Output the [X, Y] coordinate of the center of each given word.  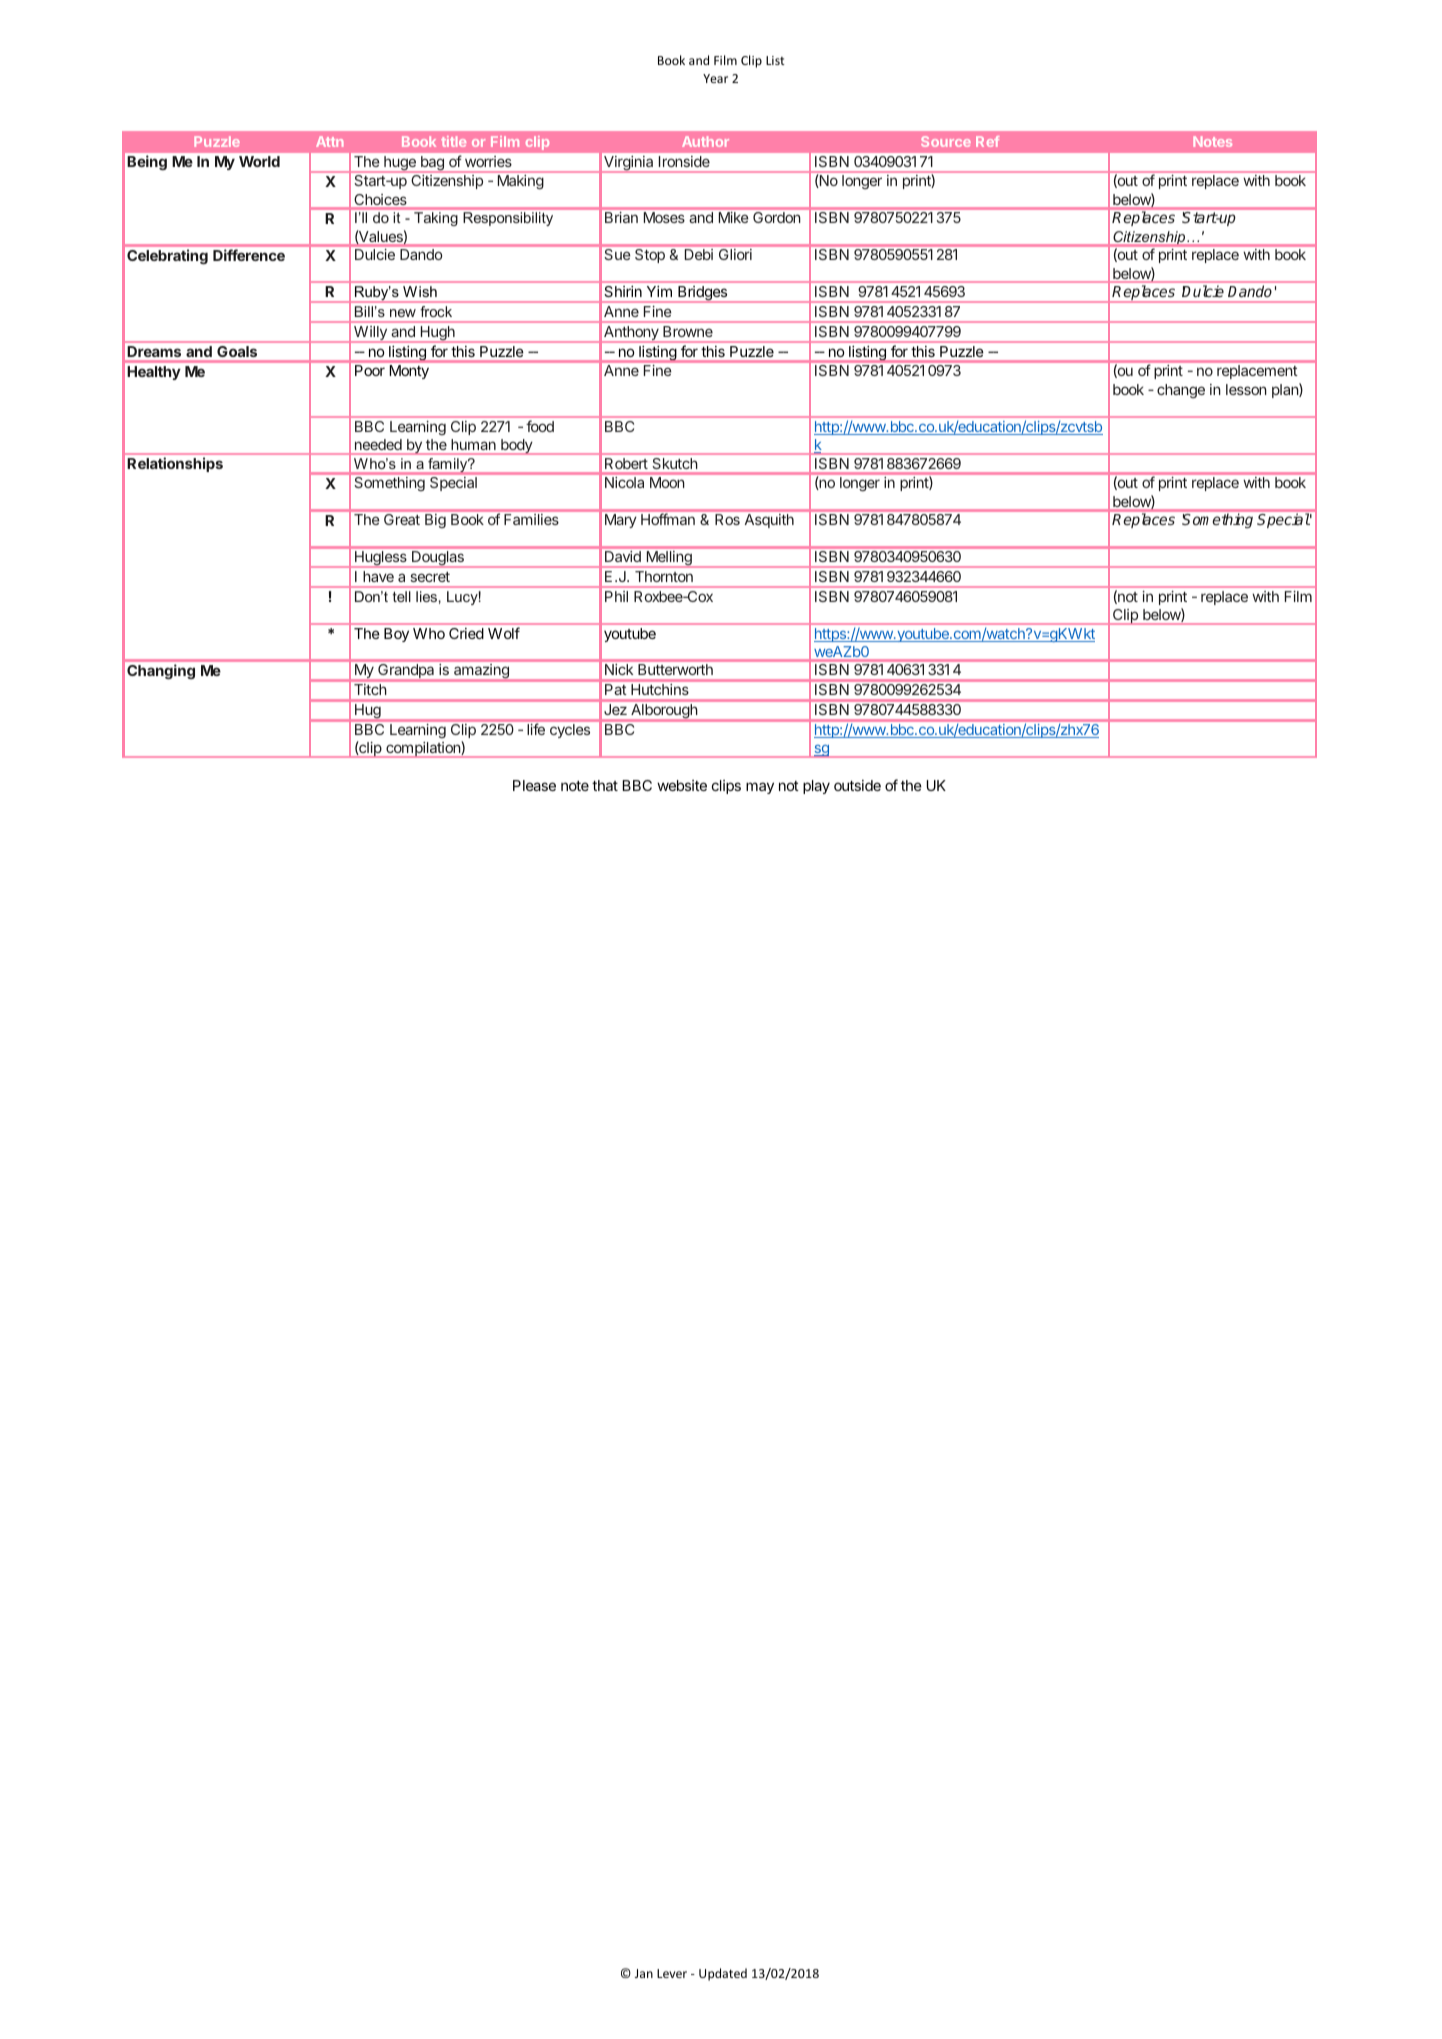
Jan [644, 1973]
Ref [987, 141]
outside [857, 785]
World [259, 161]
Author [705, 141]
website [682, 785]
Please [534, 785]
